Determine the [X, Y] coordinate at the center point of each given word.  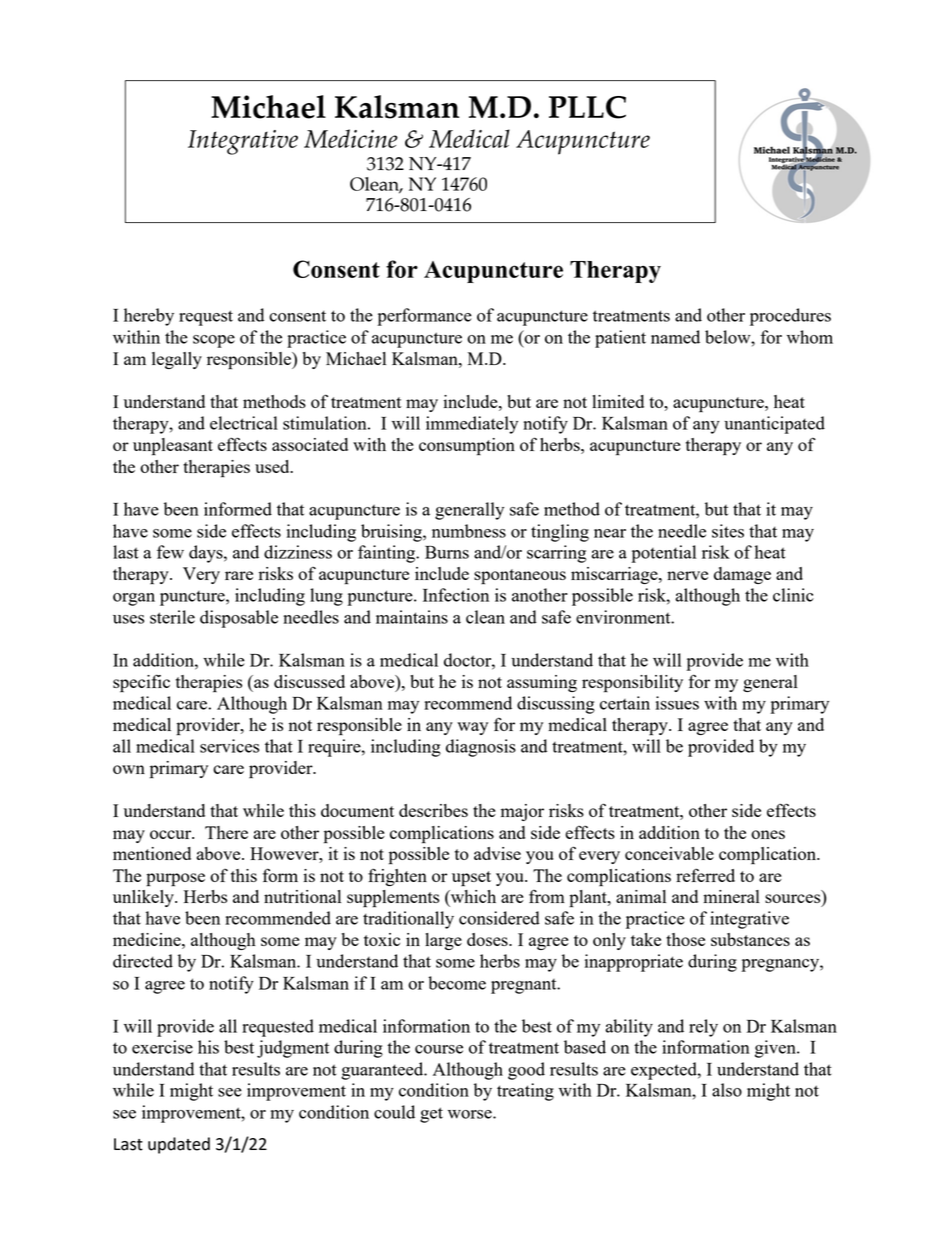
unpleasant [173, 447]
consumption [467, 447]
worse [471, 1114]
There [226, 832]
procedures [790, 317]
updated [179, 1145]
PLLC [587, 107]
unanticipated [774, 425]
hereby [149, 317]
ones [768, 834]
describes [433, 810]
